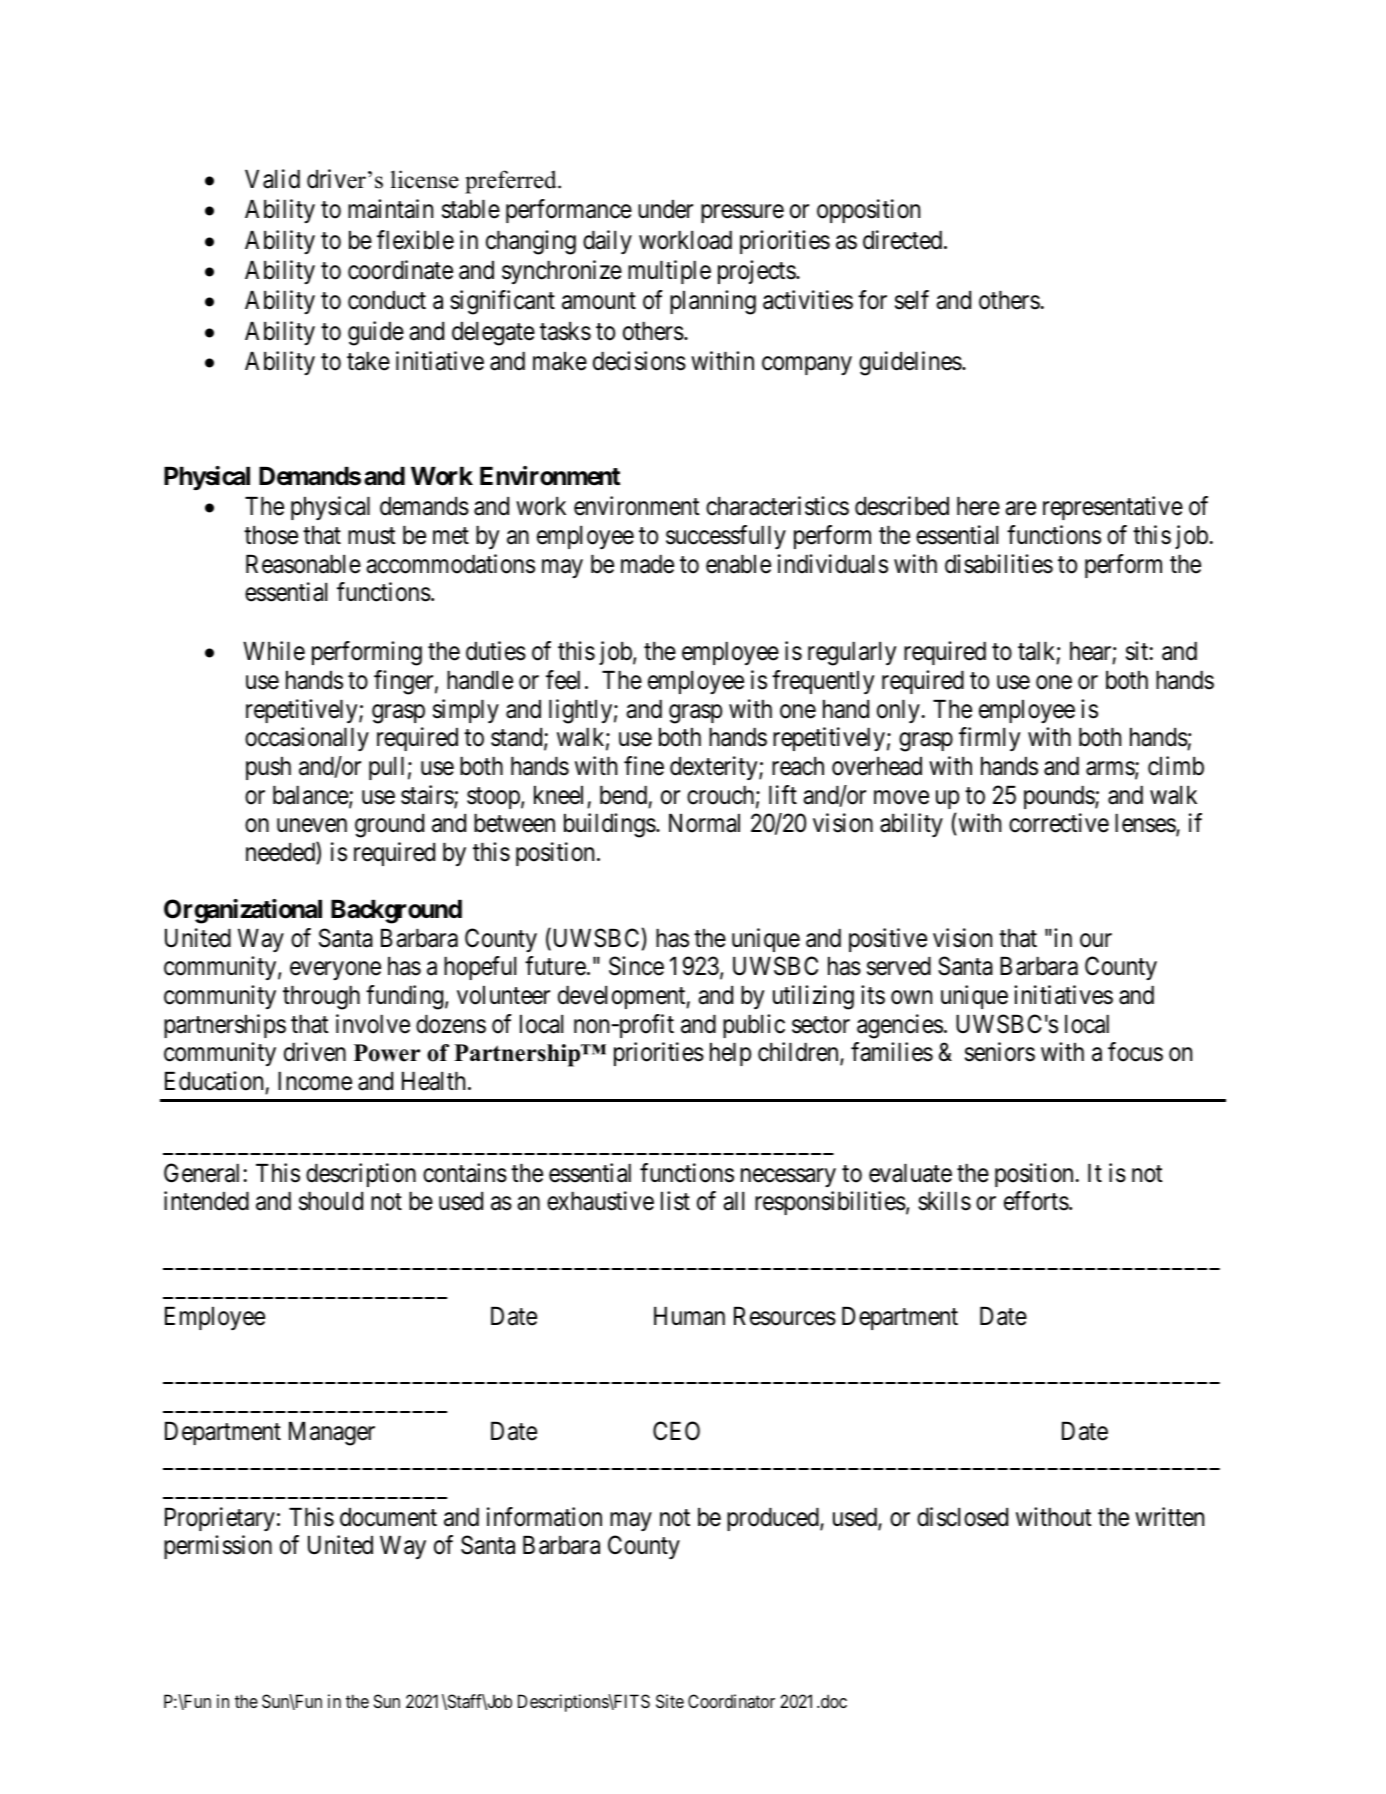 This screenshot has height=1794, width=1386. What do you see at coordinates (272, 179) in the screenshot?
I see `Valid` at bounding box center [272, 179].
